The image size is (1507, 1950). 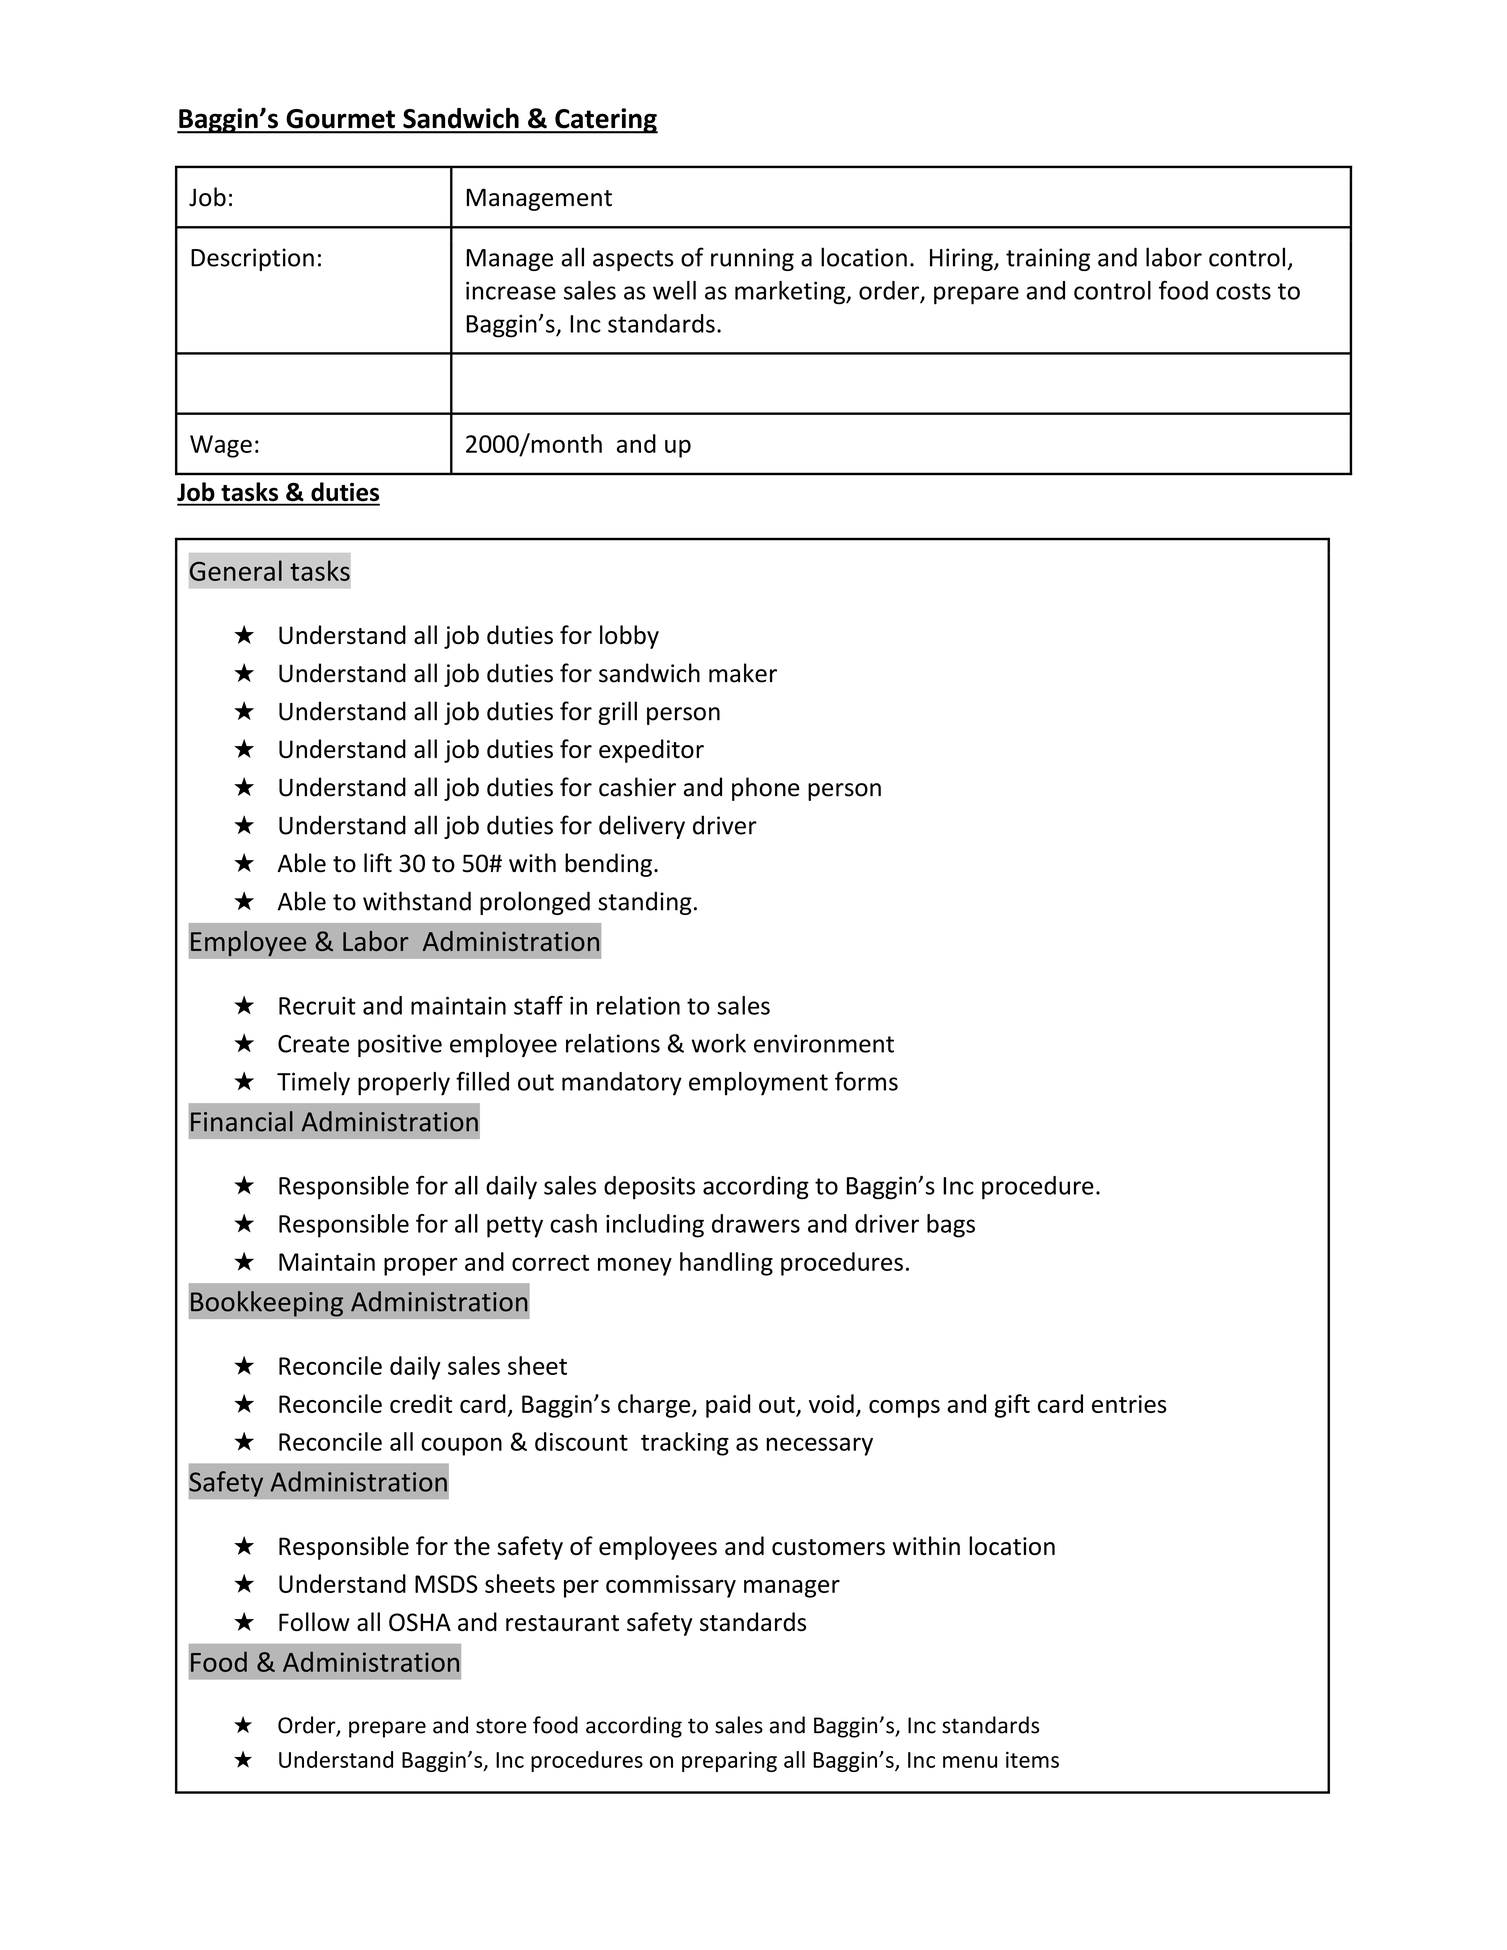 What do you see at coordinates (752, 259) in the screenshot?
I see `running` at bounding box center [752, 259].
